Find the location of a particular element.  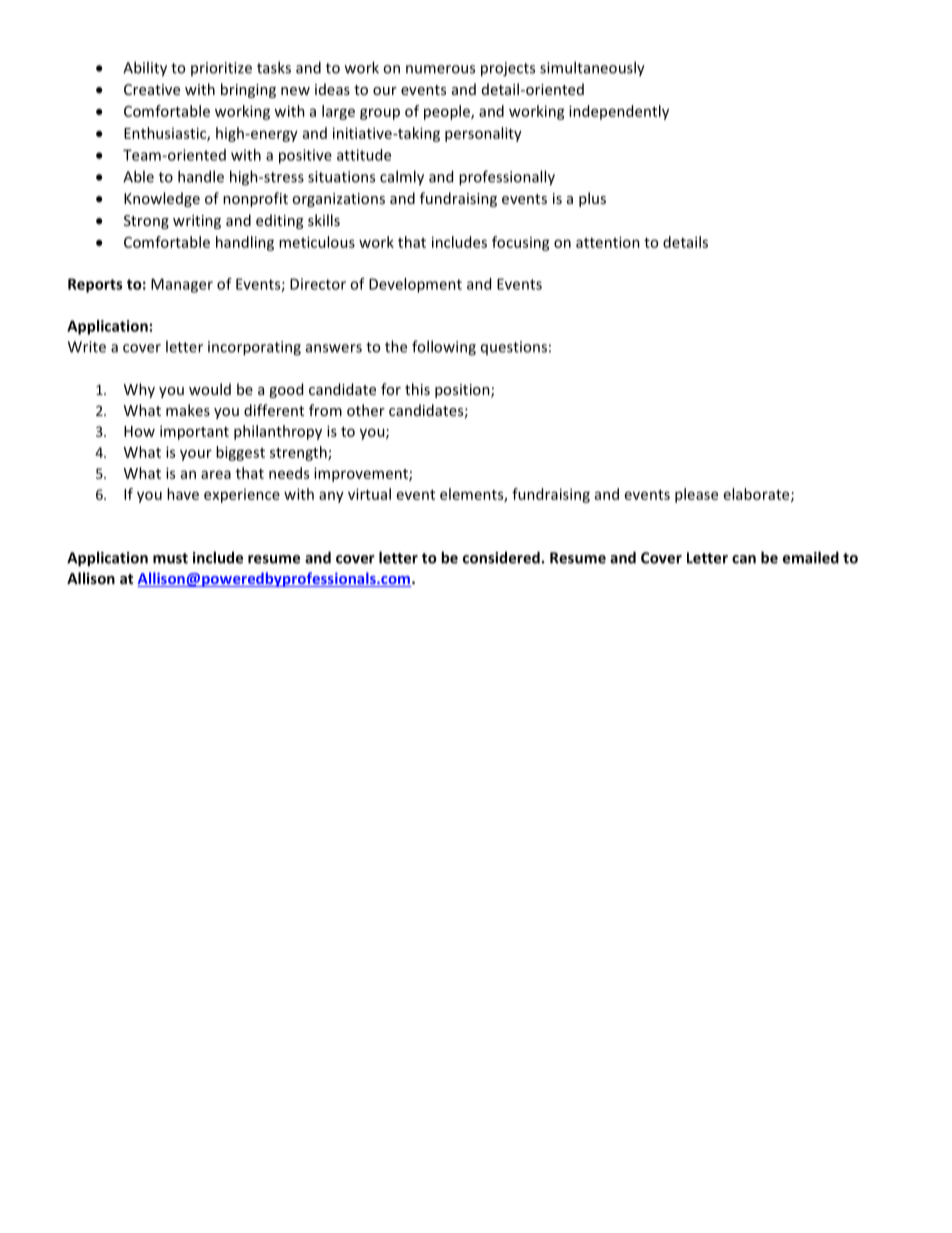

Development is located at coordinates (415, 285).
